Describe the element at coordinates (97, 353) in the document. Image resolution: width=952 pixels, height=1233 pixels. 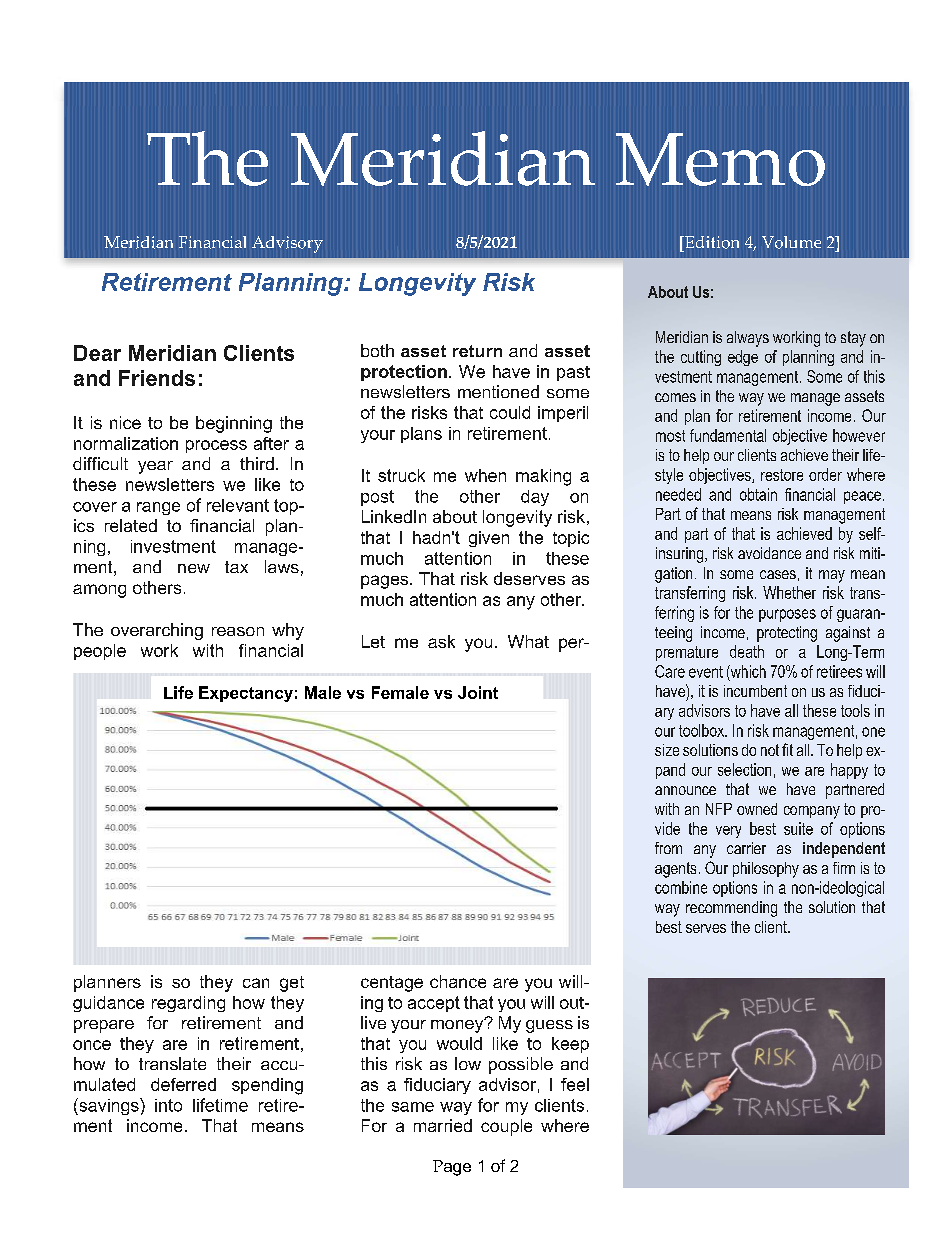
I see `Dear` at that location.
